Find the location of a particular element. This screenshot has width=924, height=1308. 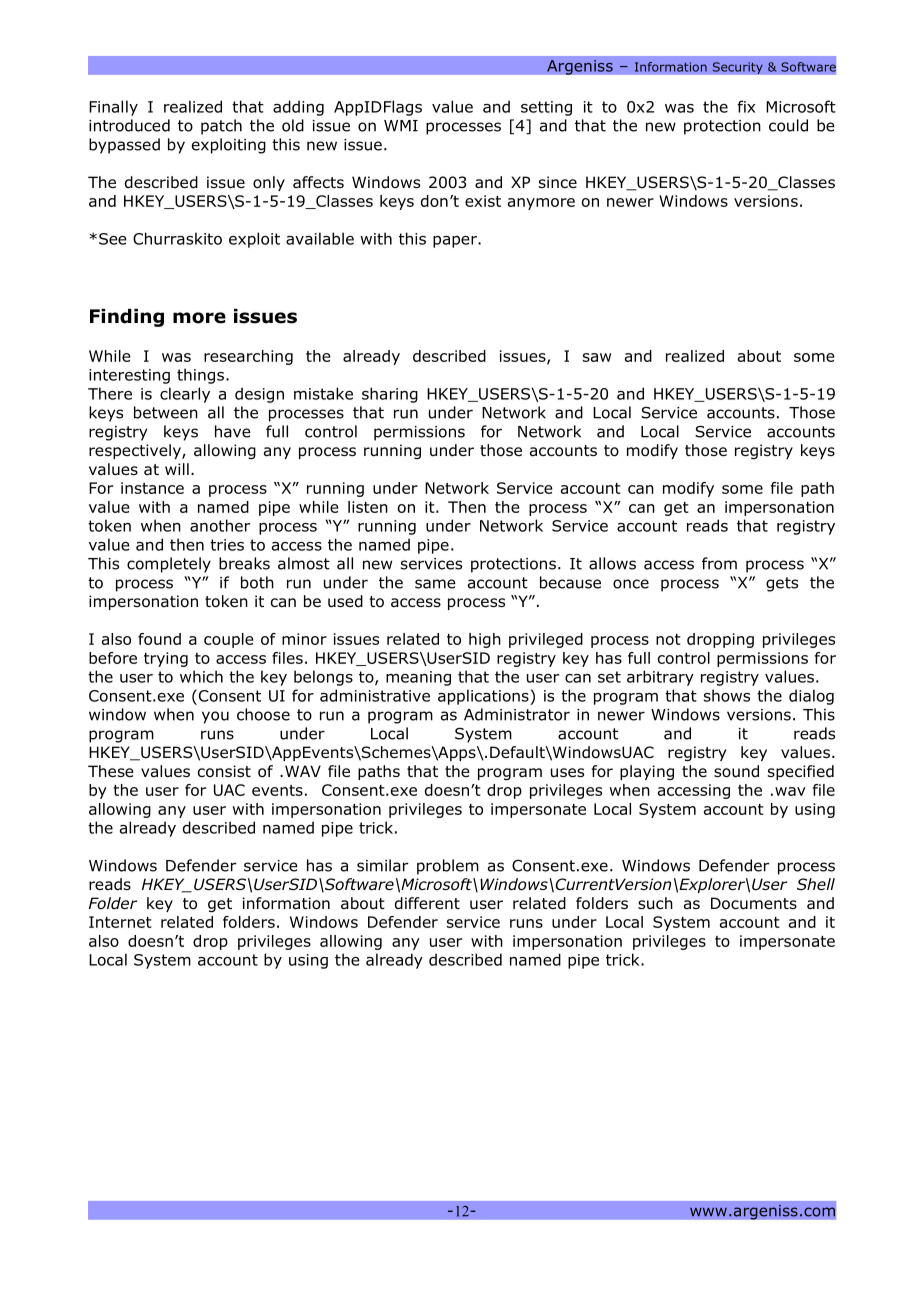

saw is located at coordinates (597, 357).
